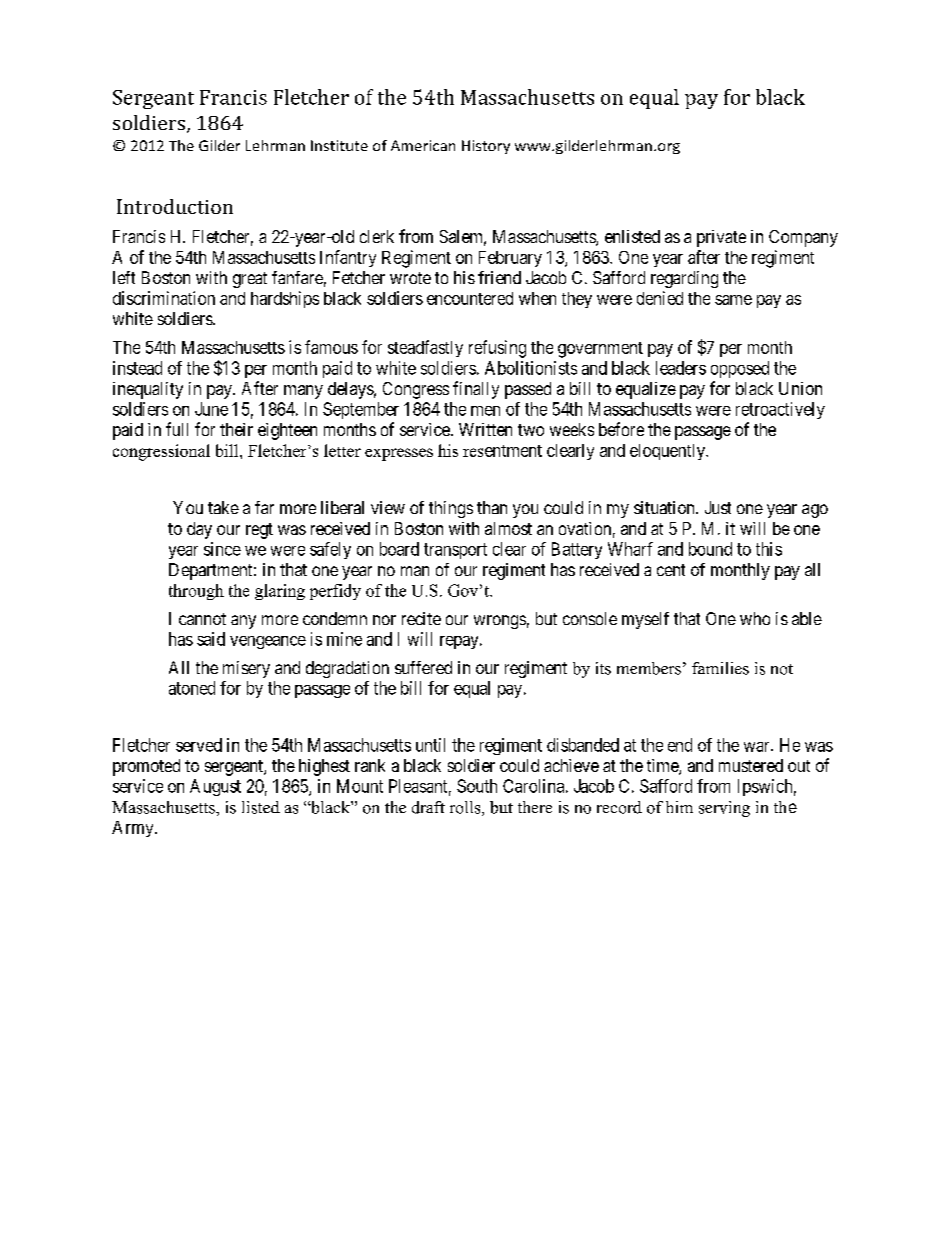  I want to click on August, so click(215, 787).
